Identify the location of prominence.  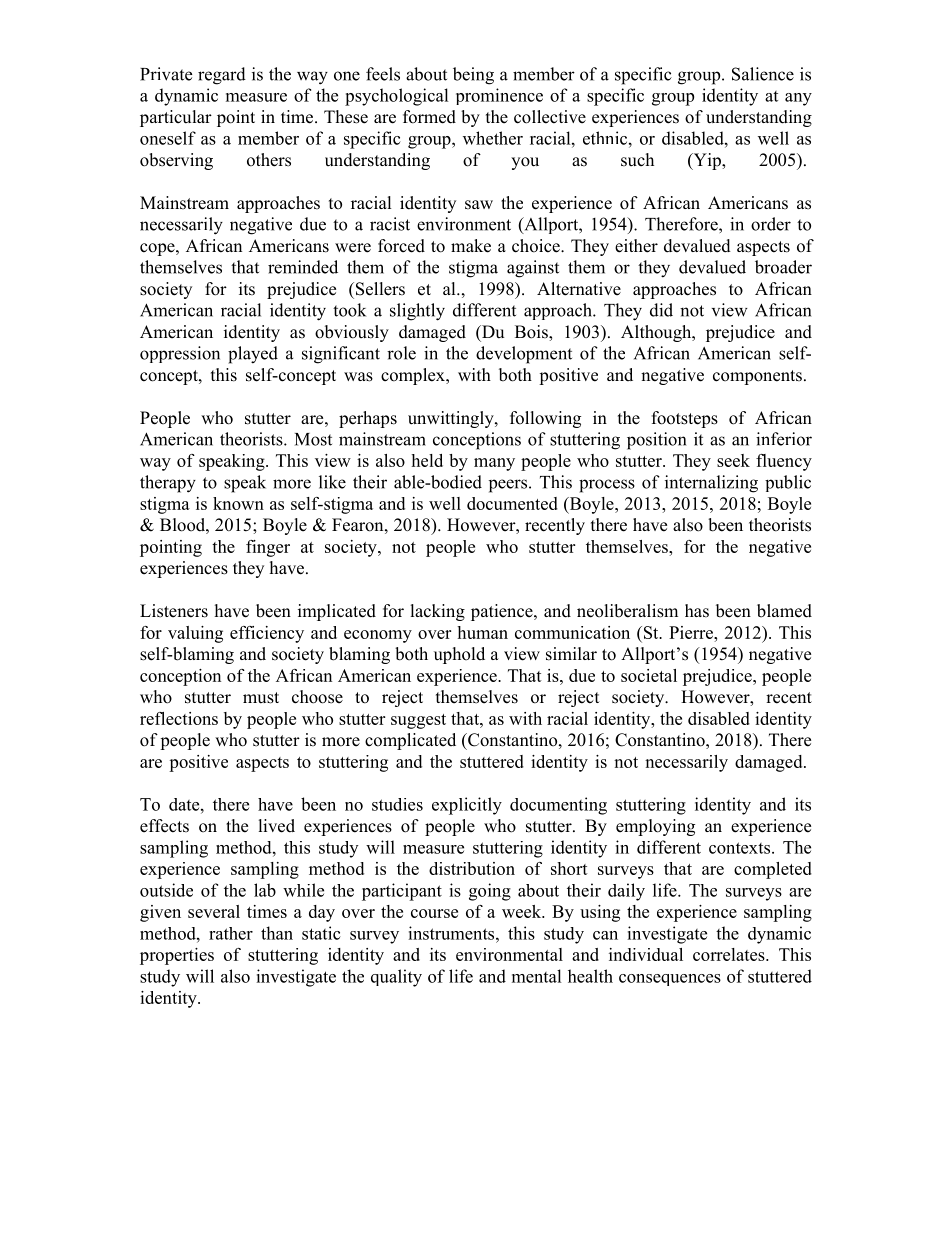
(499, 96).
